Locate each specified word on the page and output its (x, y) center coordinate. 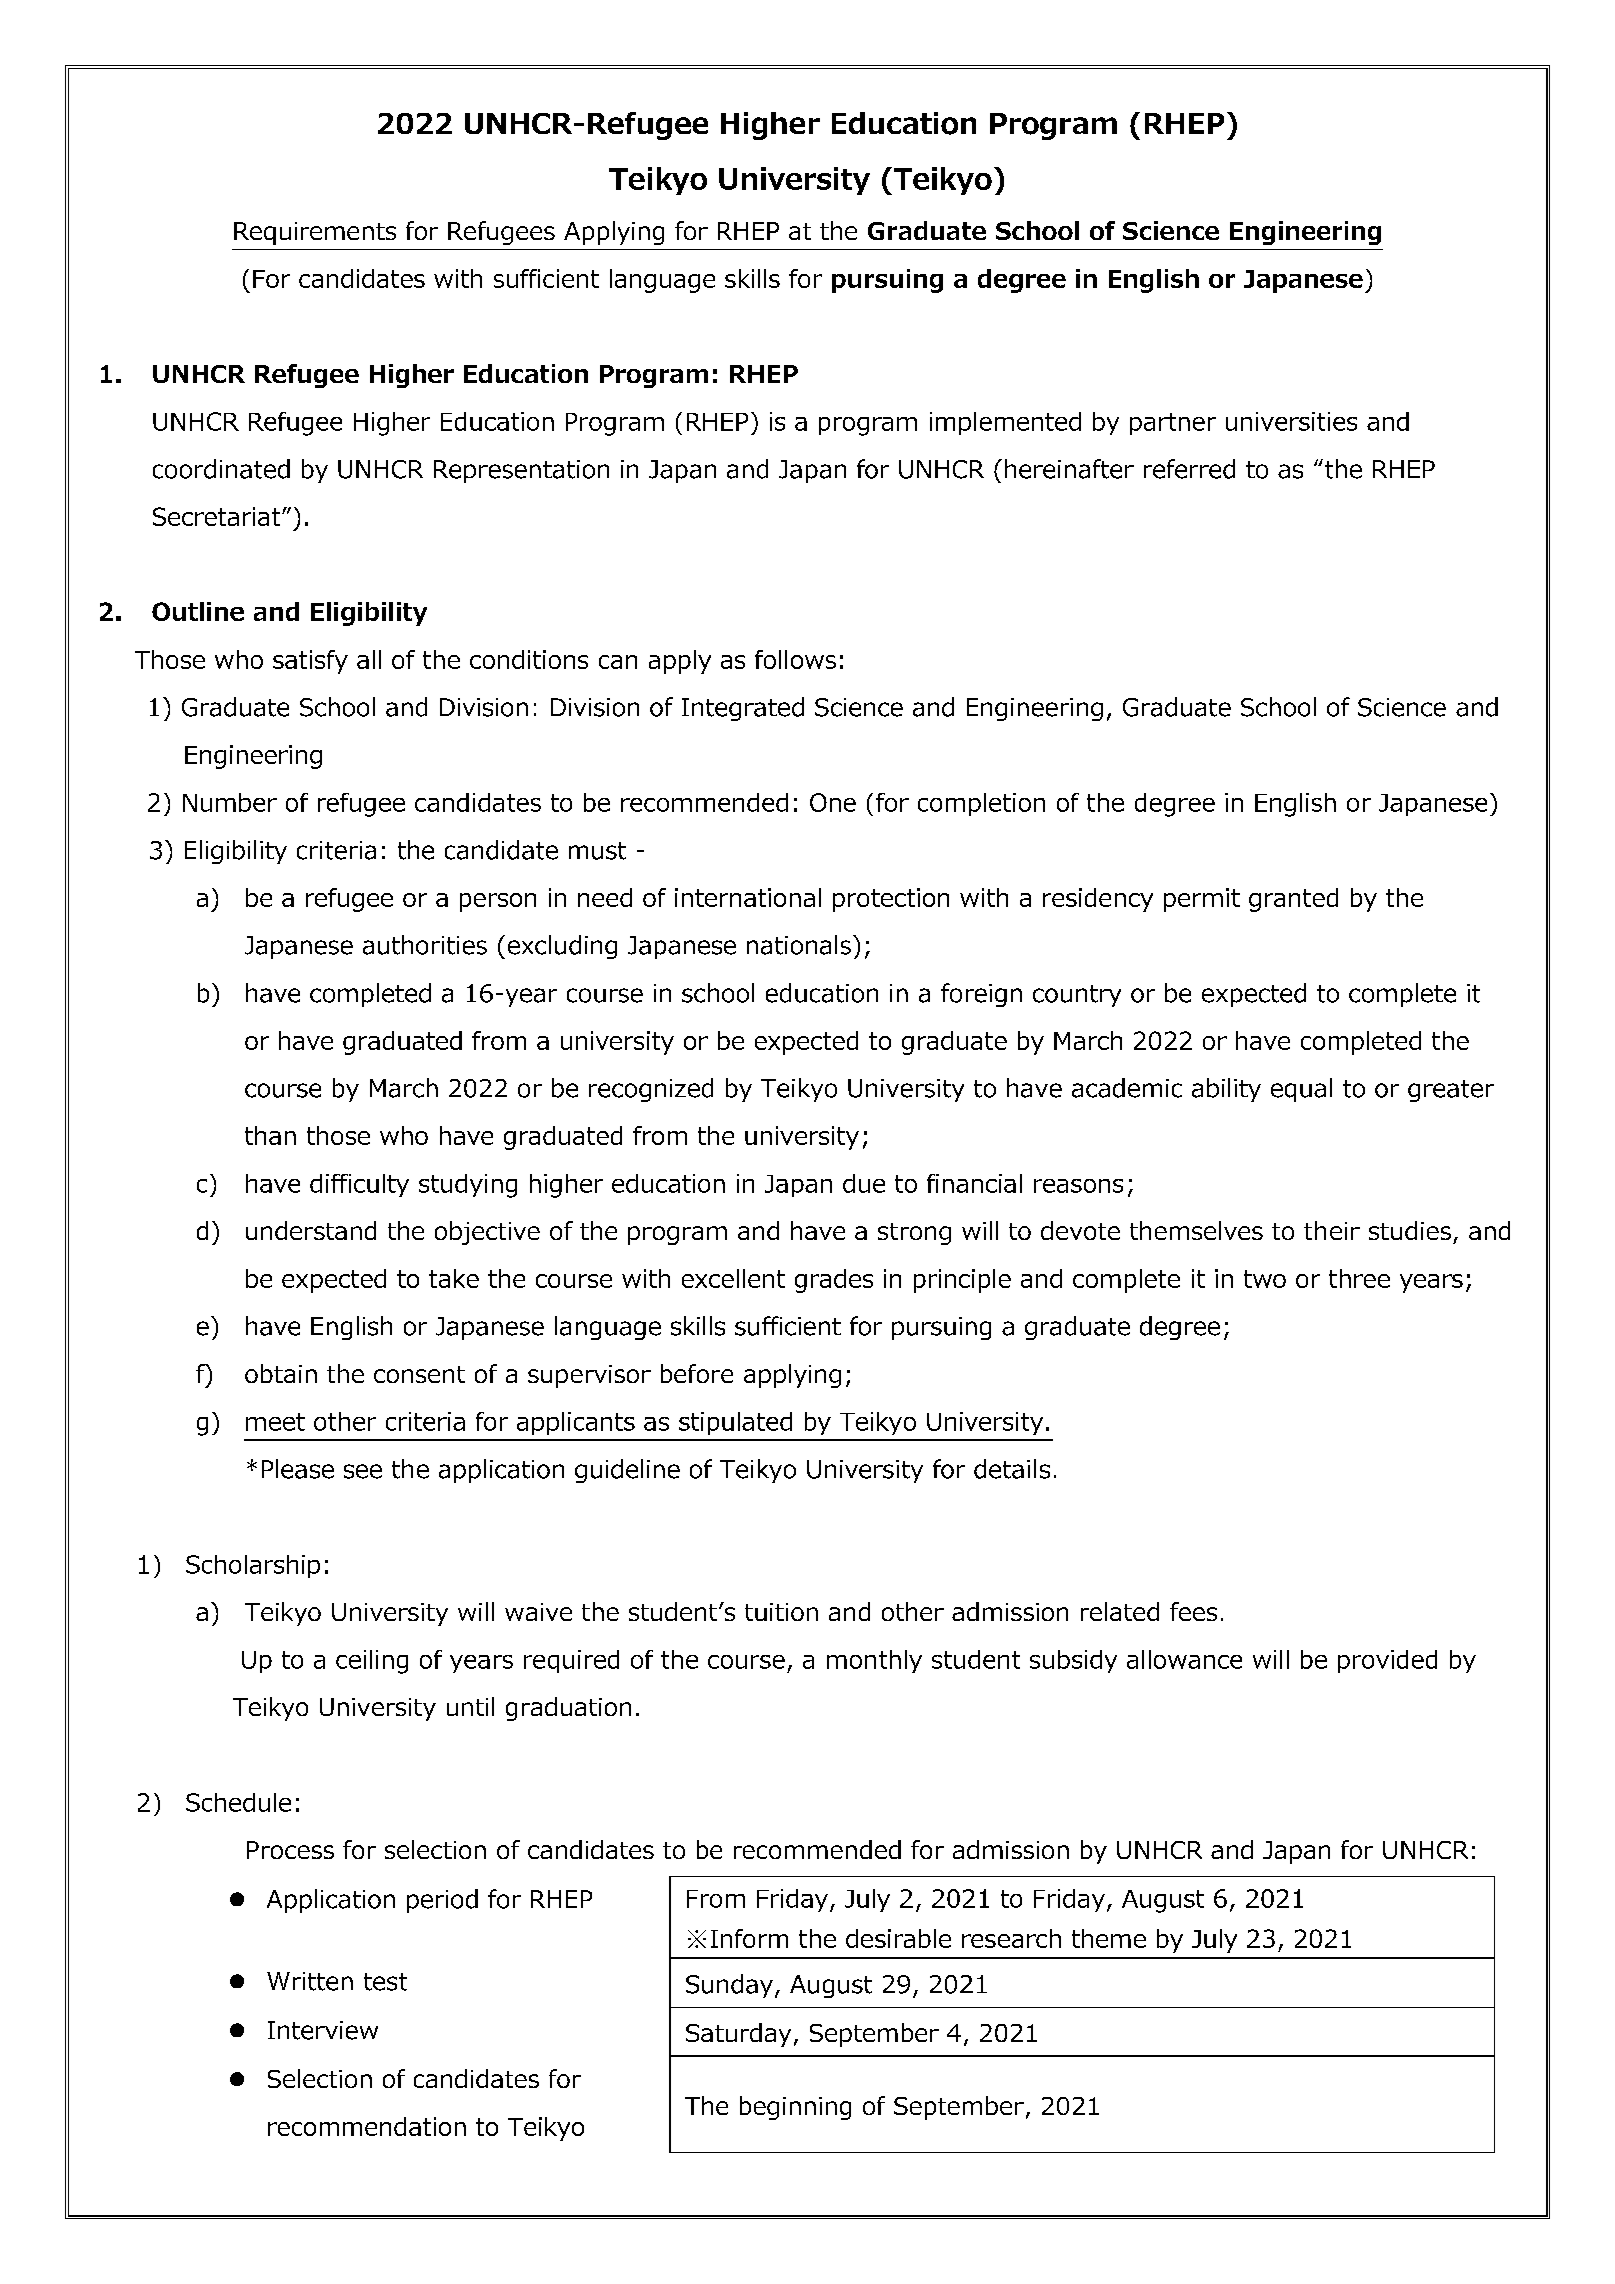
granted (1293, 900)
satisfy (310, 662)
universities (1291, 421)
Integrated (743, 709)
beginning (795, 2108)
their (1332, 1230)
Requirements (315, 233)
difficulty (359, 1185)
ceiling (372, 1662)
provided (1387, 1661)
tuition (781, 1612)
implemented (1005, 423)
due (864, 1183)
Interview (323, 2030)
